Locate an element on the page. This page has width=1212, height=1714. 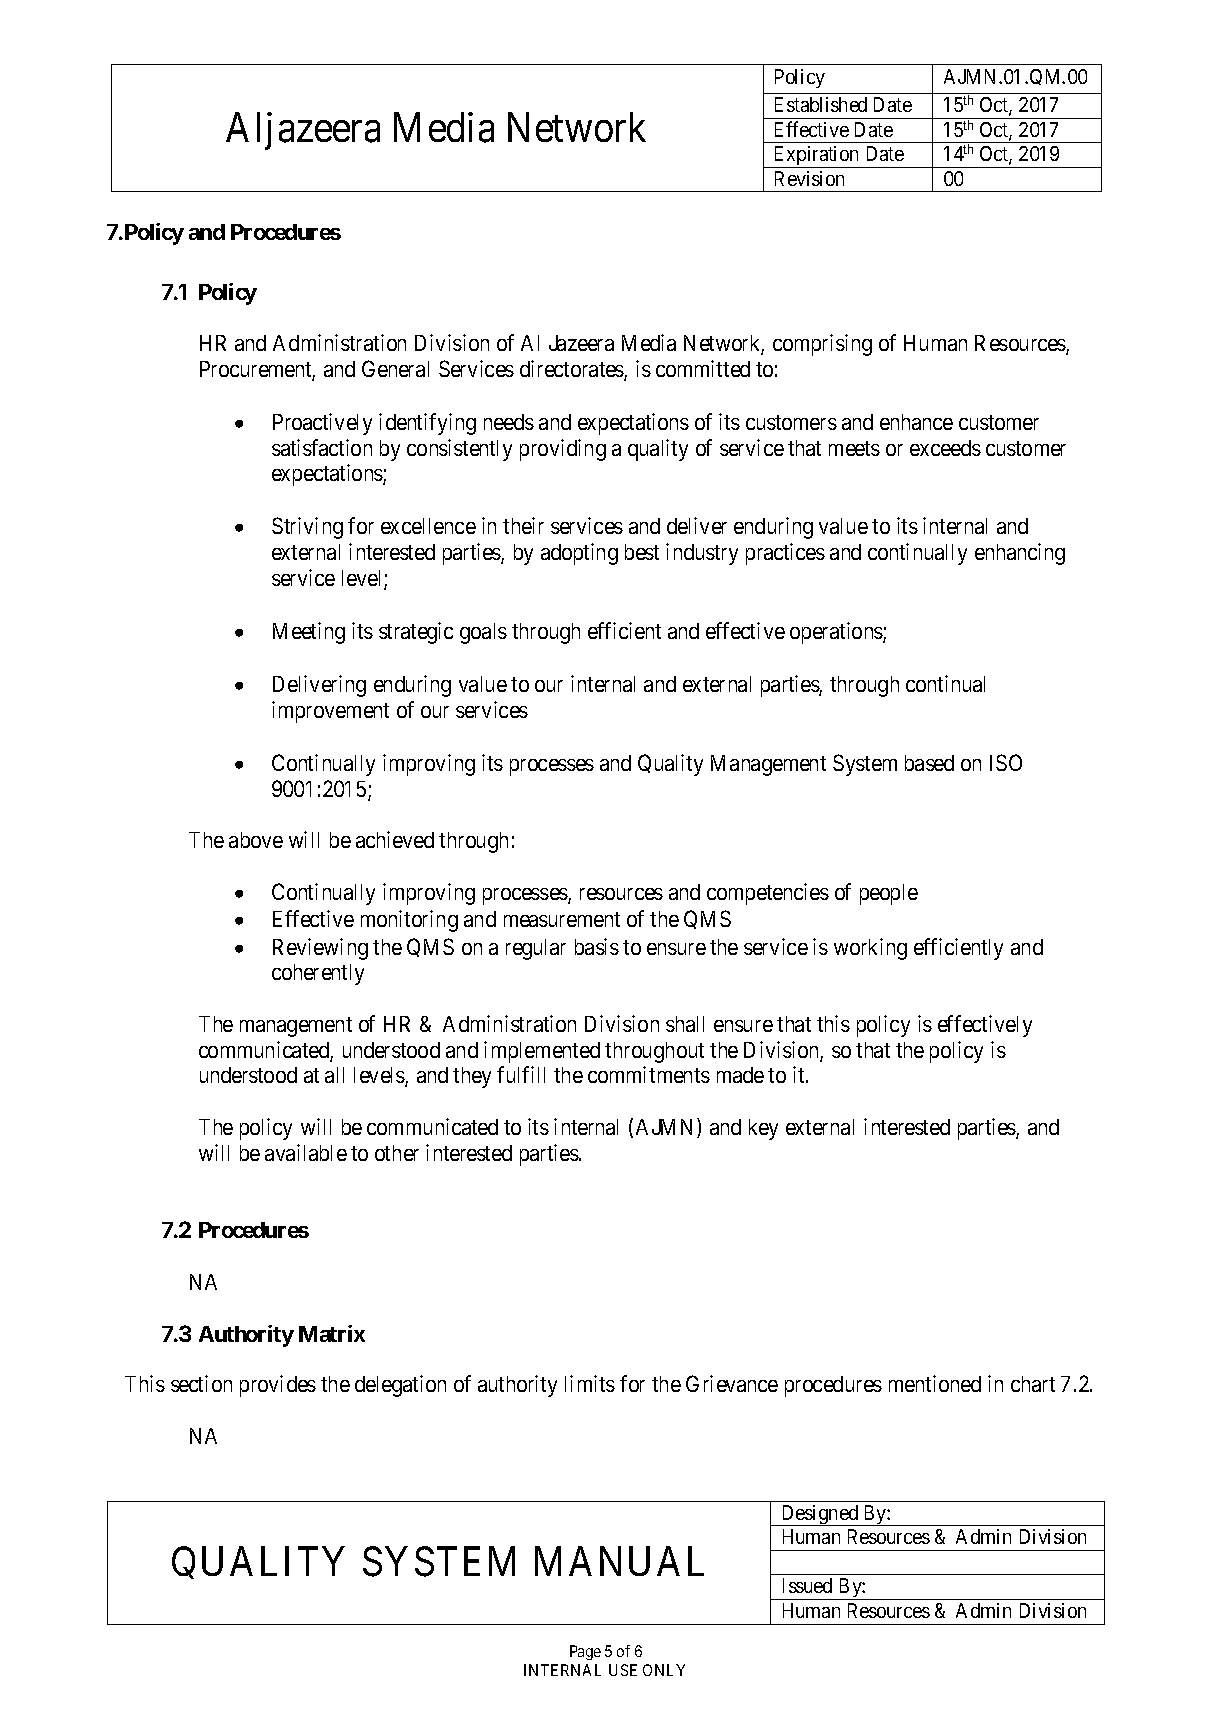
people is located at coordinates (889, 894).
